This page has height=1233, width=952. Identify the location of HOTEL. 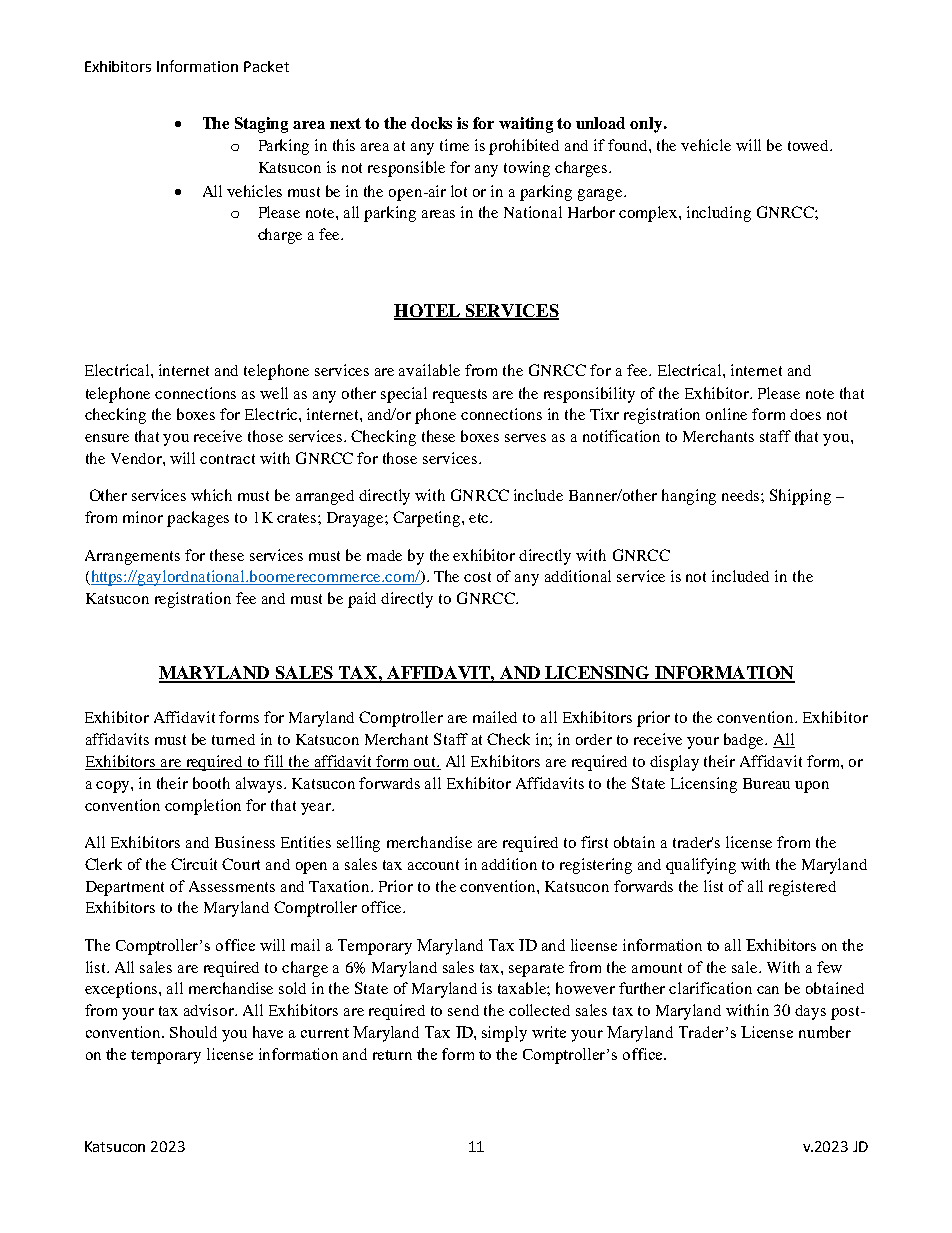
(428, 311).
